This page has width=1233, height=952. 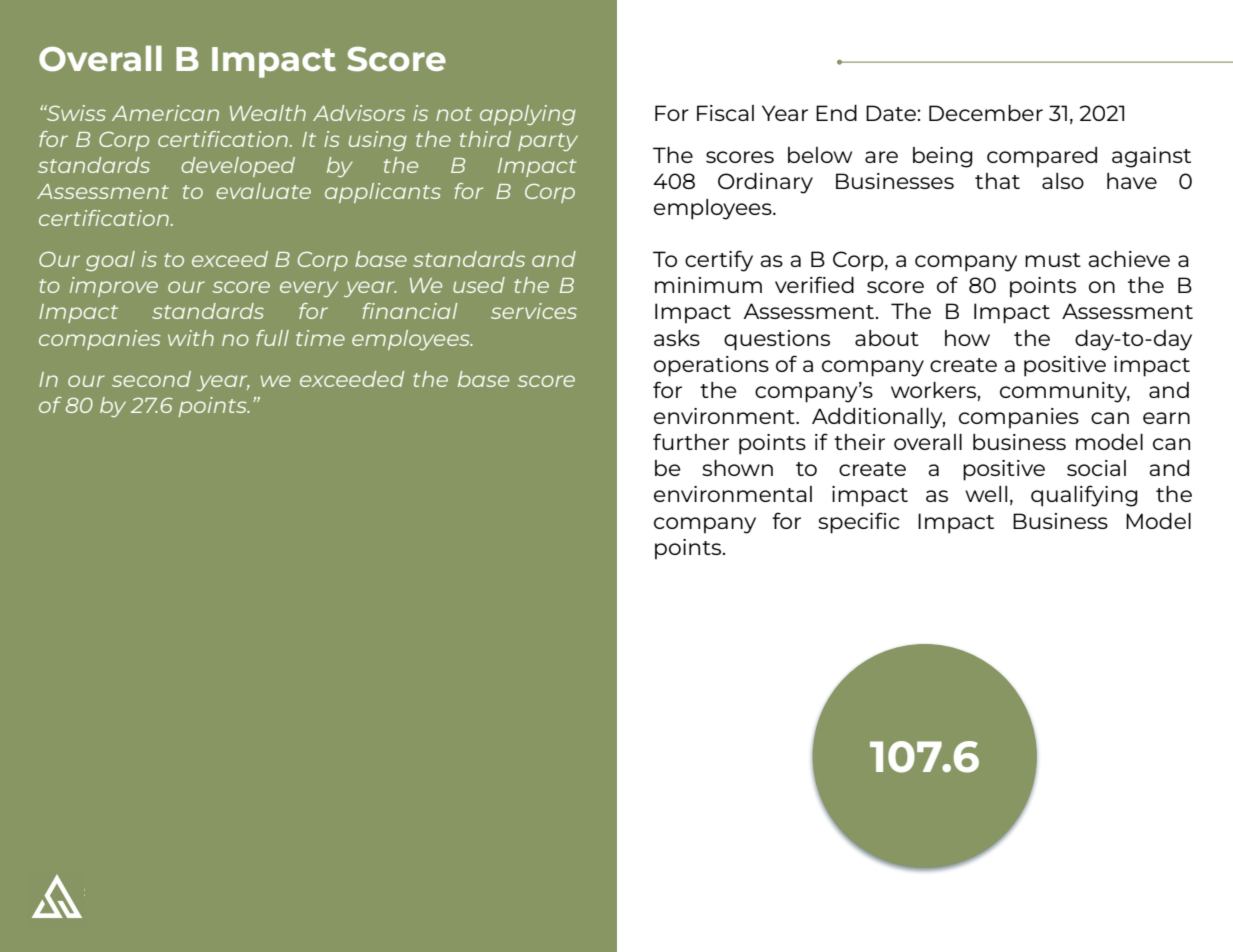 What do you see at coordinates (1166, 418) in the page?
I see `earn` at bounding box center [1166, 418].
